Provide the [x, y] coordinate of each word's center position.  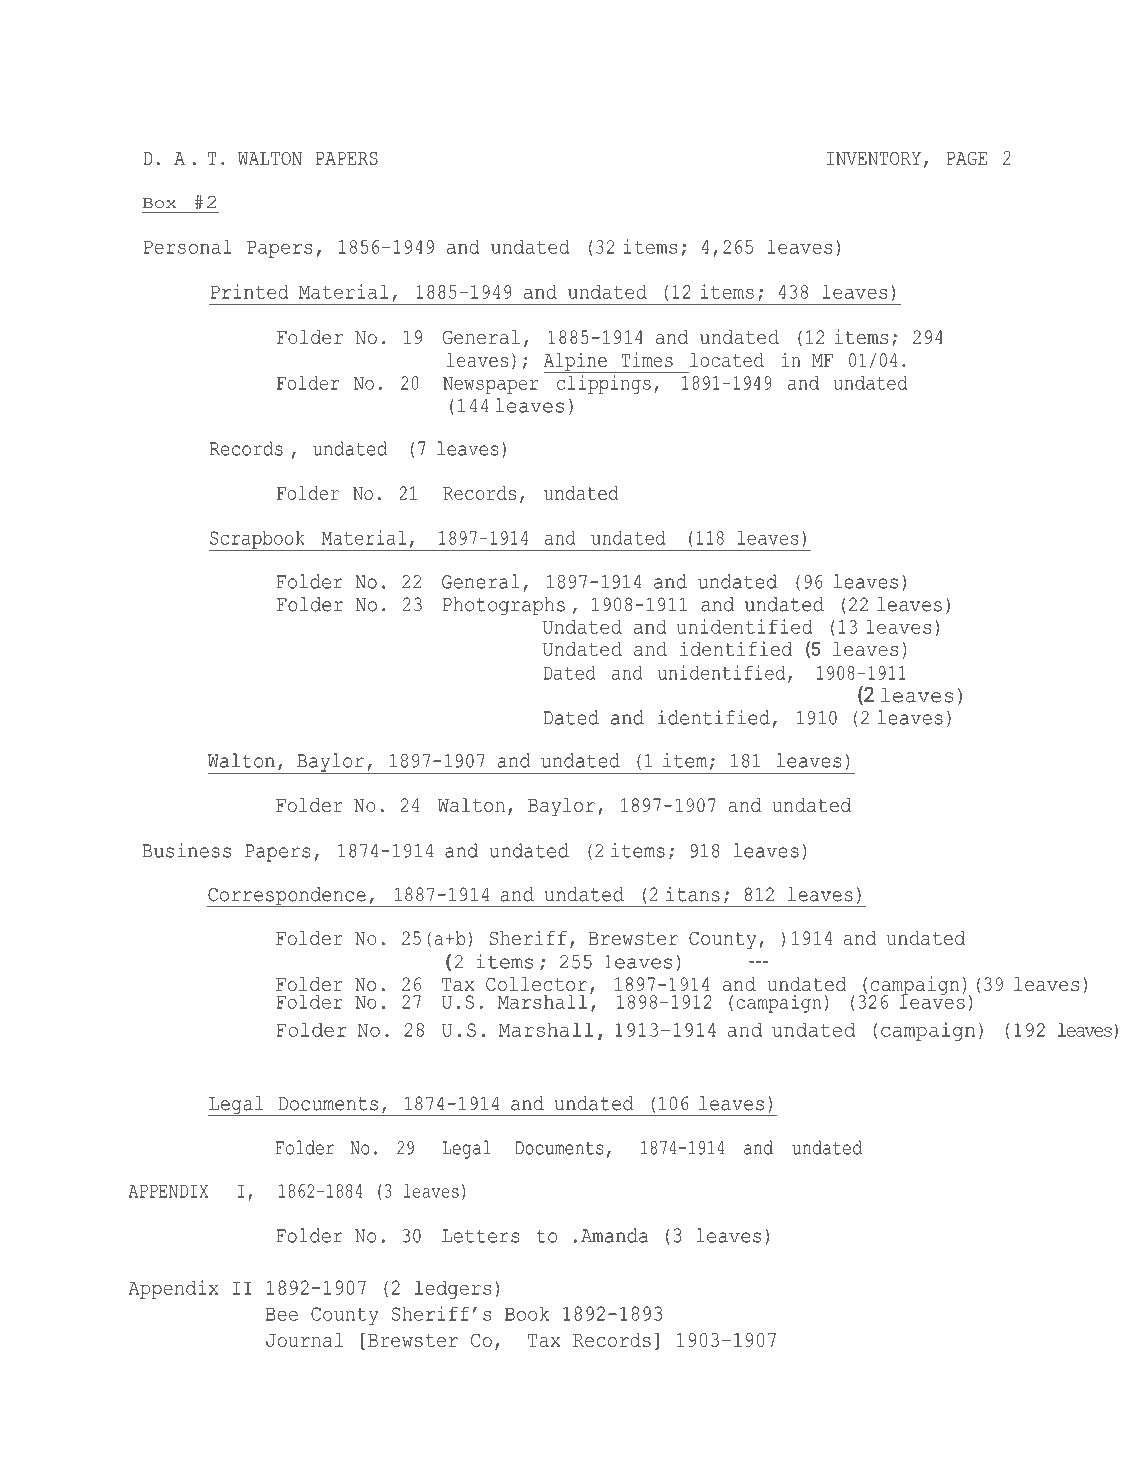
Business [186, 850]
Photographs [504, 606]
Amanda [614, 1235]
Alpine [576, 362]
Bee [282, 1314]
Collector [536, 984]
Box [159, 203]
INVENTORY [874, 158]
